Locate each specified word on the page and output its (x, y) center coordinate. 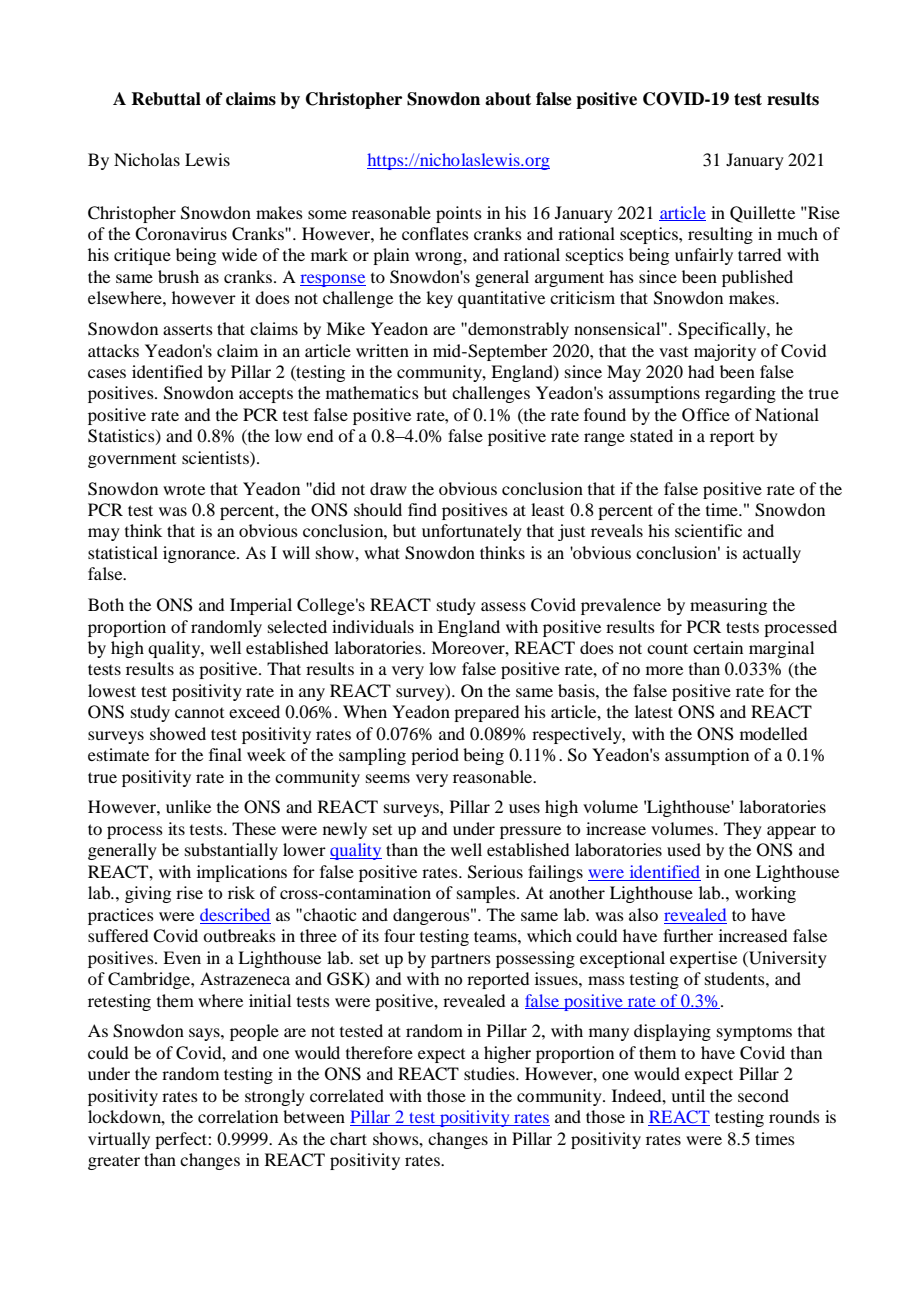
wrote (184, 489)
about (508, 99)
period (435, 756)
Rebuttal (166, 99)
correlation (238, 1116)
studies (490, 1073)
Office (706, 415)
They (743, 830)
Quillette (762, 214)
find (422, 509)
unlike (188, 806)
